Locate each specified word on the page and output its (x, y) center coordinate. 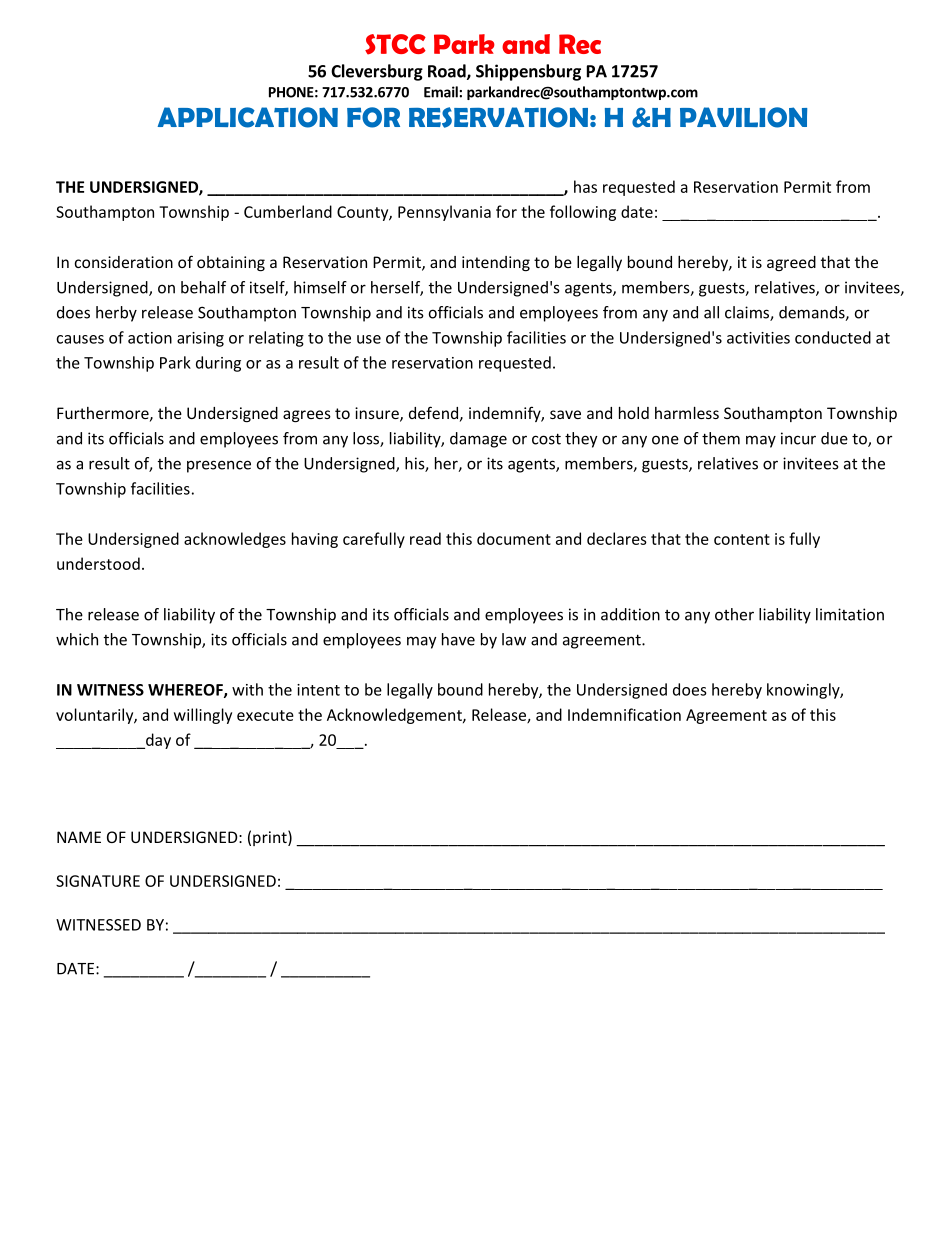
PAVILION (743, 117)
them (721, 438)
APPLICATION (248, 117)
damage (478, 440)
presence (219, 466)
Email (442, 92)
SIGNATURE (98, 881)
